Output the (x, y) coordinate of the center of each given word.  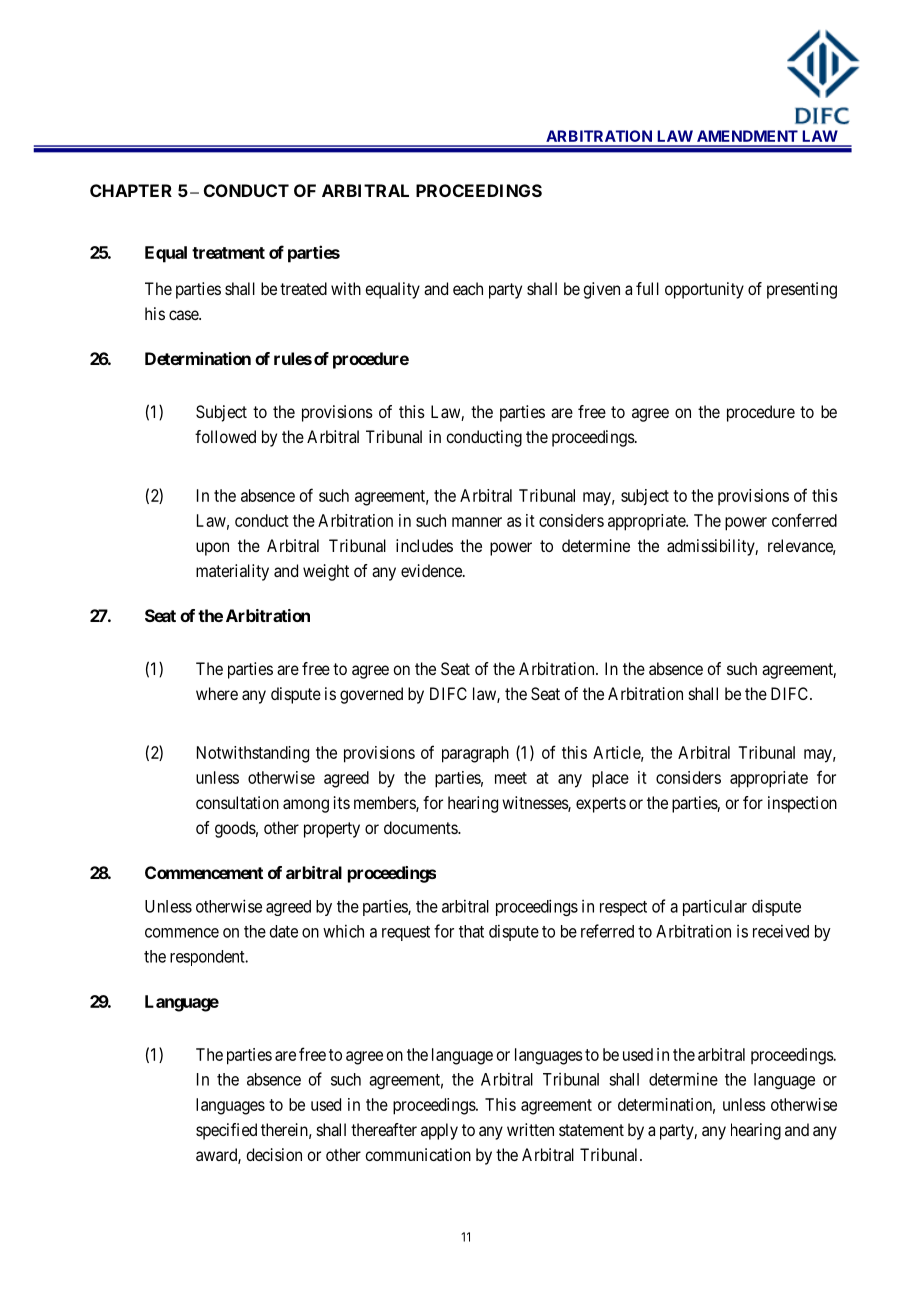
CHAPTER (131, 190)
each (468, 288)
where (217, 693)
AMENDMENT (747, 136)
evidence (432, 570)
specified (226, 1131)
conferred (804, 520)
